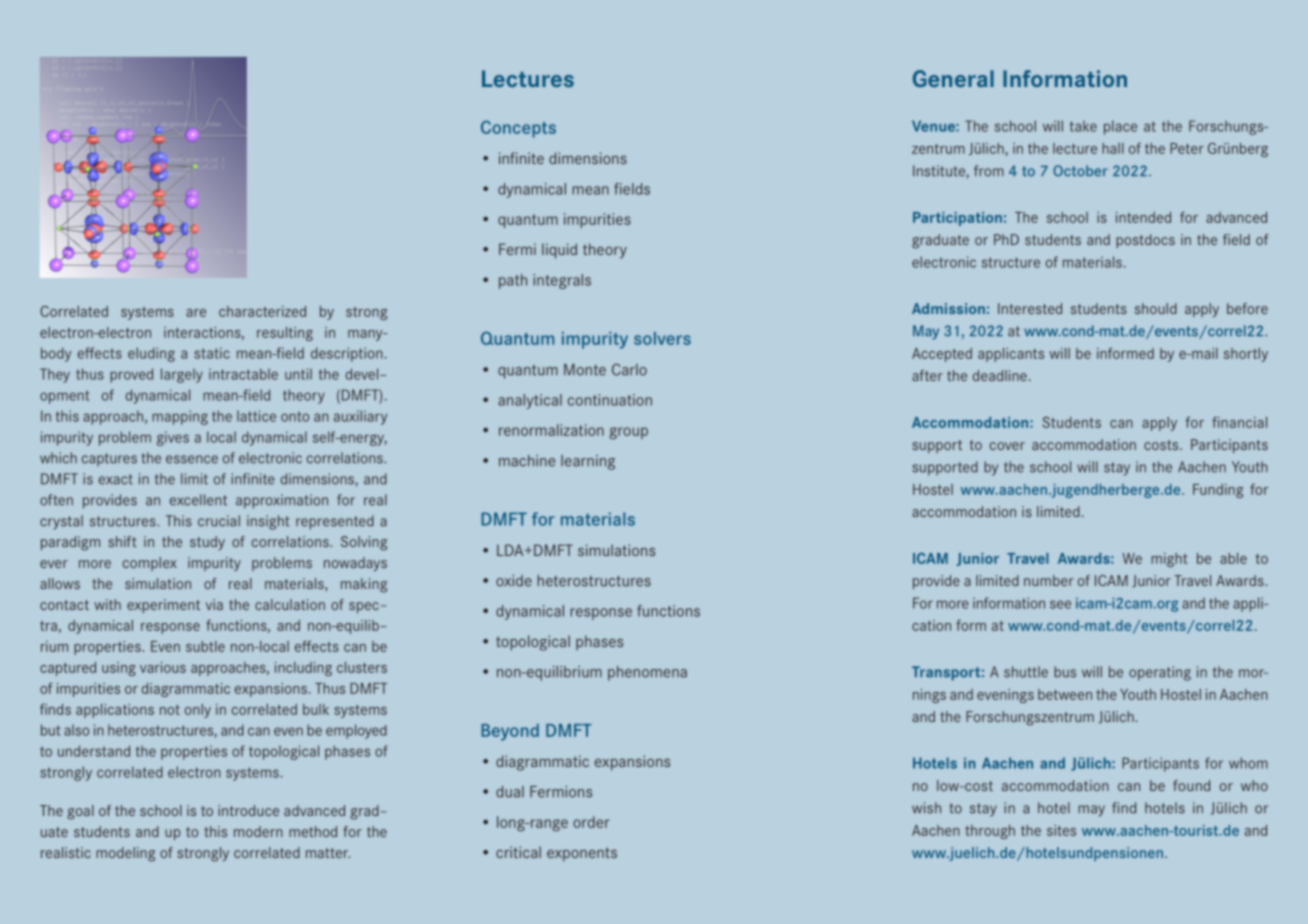  Describe the element at coordinates (258, 831) in the screenshot. I see `modern` at that location.
